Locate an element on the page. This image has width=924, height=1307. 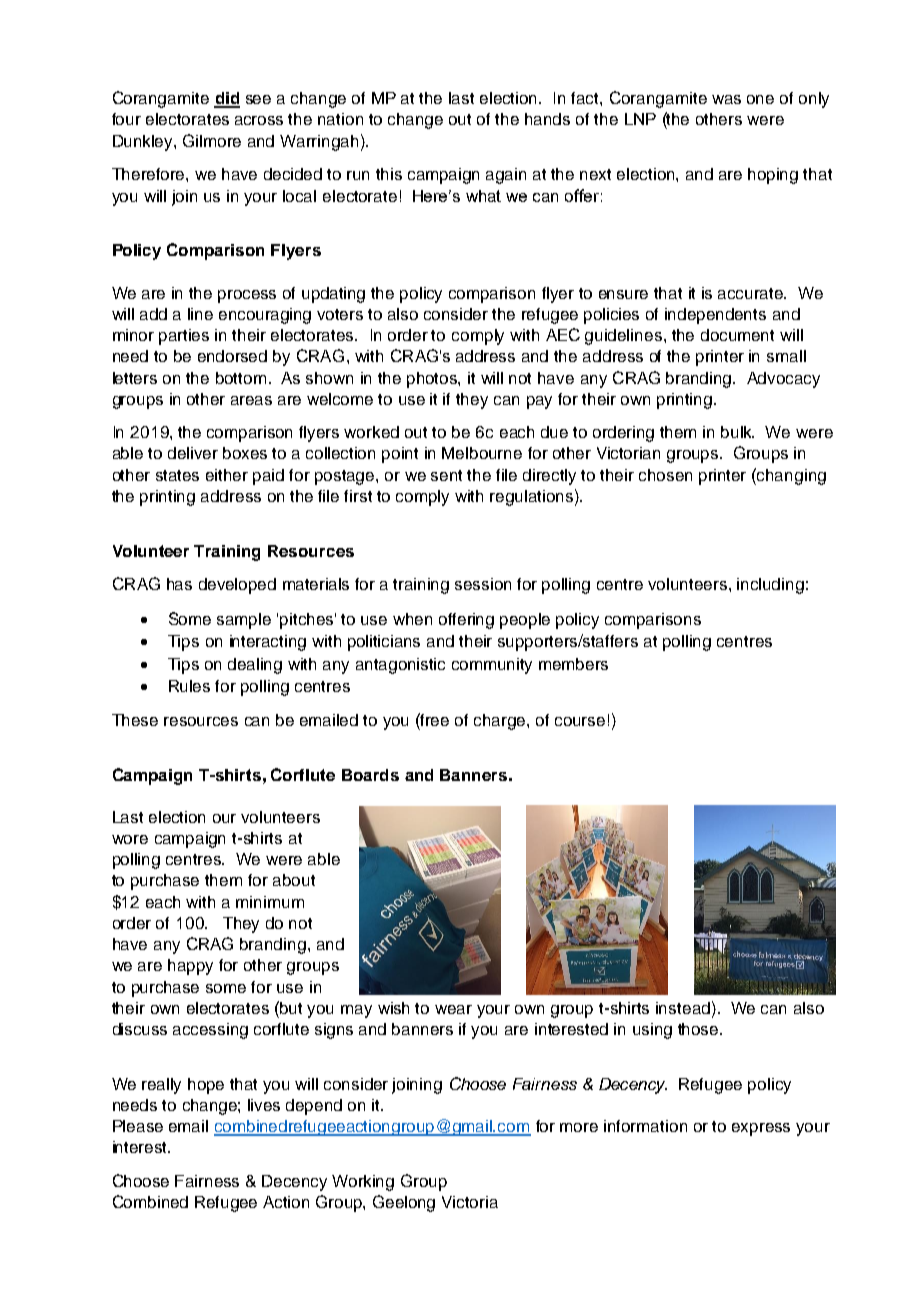
bulk is located at coordinates (737, 432).
